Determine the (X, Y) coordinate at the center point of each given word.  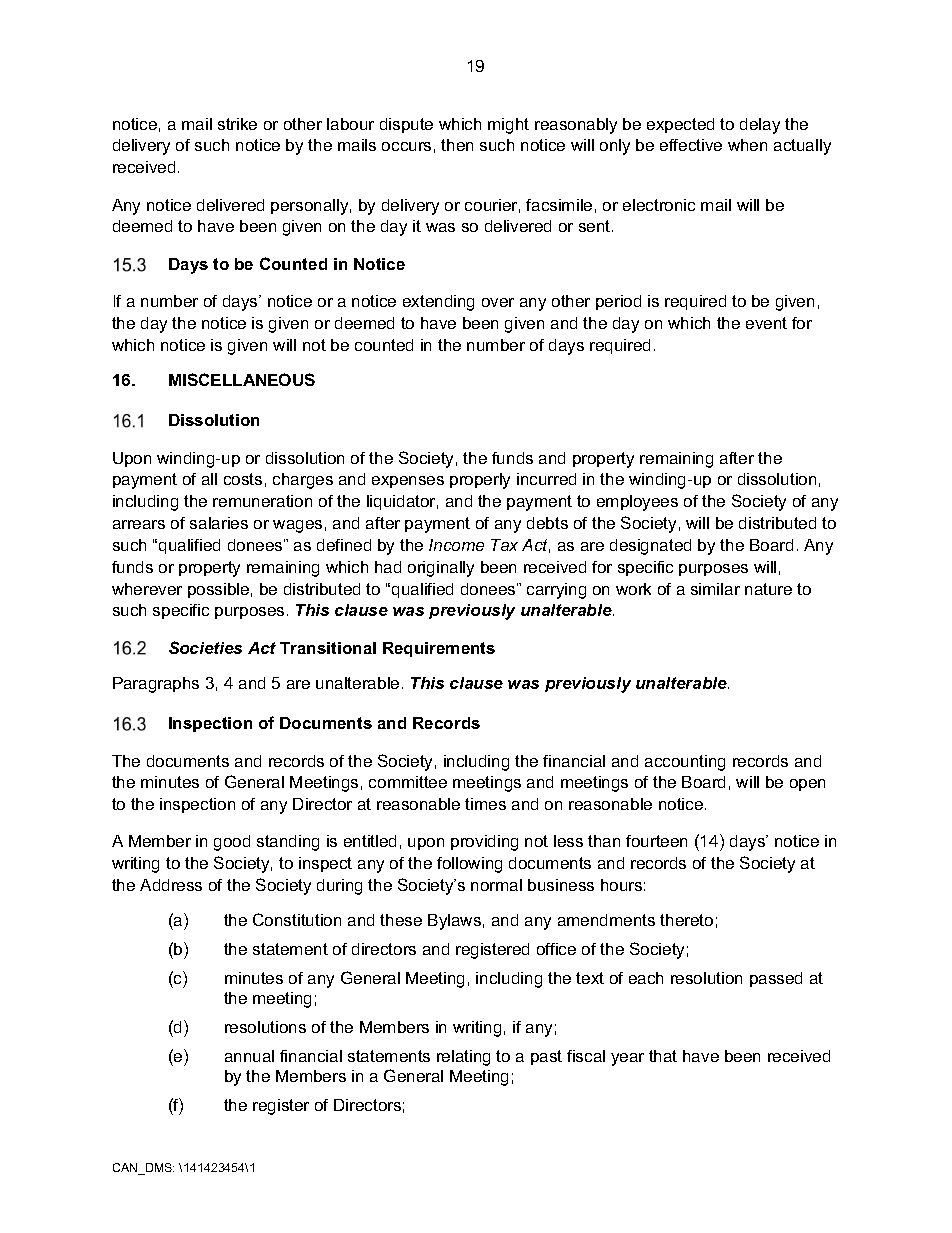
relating (463, 1058)
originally (441, 569)
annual (249, 1056)
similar (715, 589)
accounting (685, 763)
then (457, 145)
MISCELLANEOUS (242, 379)
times (485, 804)
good (232, 843)
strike (237, 124)
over (498, 302)
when (747, 145)
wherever (147, 589)
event (766, 323)
